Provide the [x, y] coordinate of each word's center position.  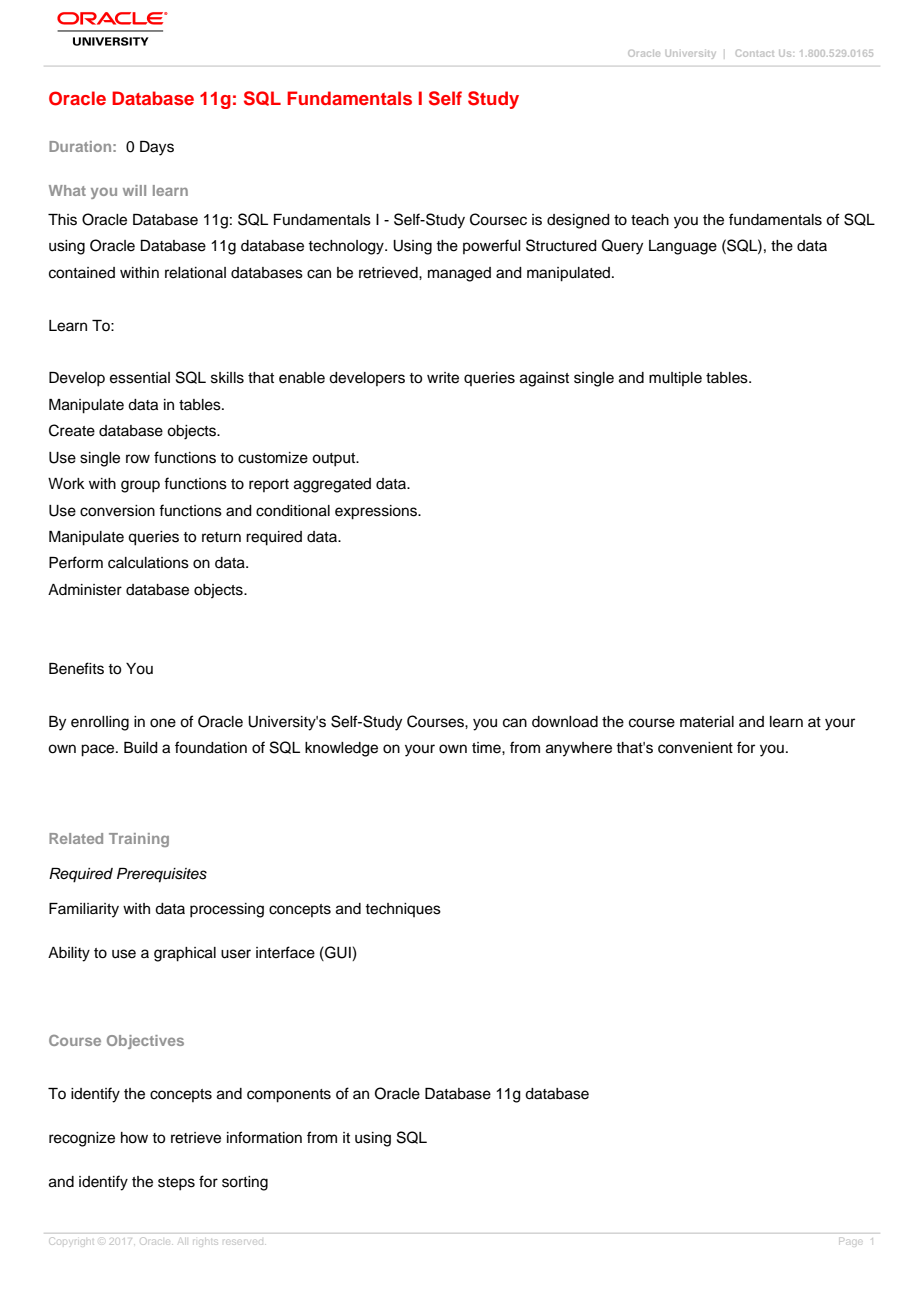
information [264, 1137]
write [443, 378]
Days [157, 148]
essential [140, 378]
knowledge [341, 749]
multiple [675, 379]
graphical [185, 954]
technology [347, 247]
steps [176, 1184]
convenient [695, 748]
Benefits [76, 668]
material [707, 722]
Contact [755, 53]
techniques [403, 910]
